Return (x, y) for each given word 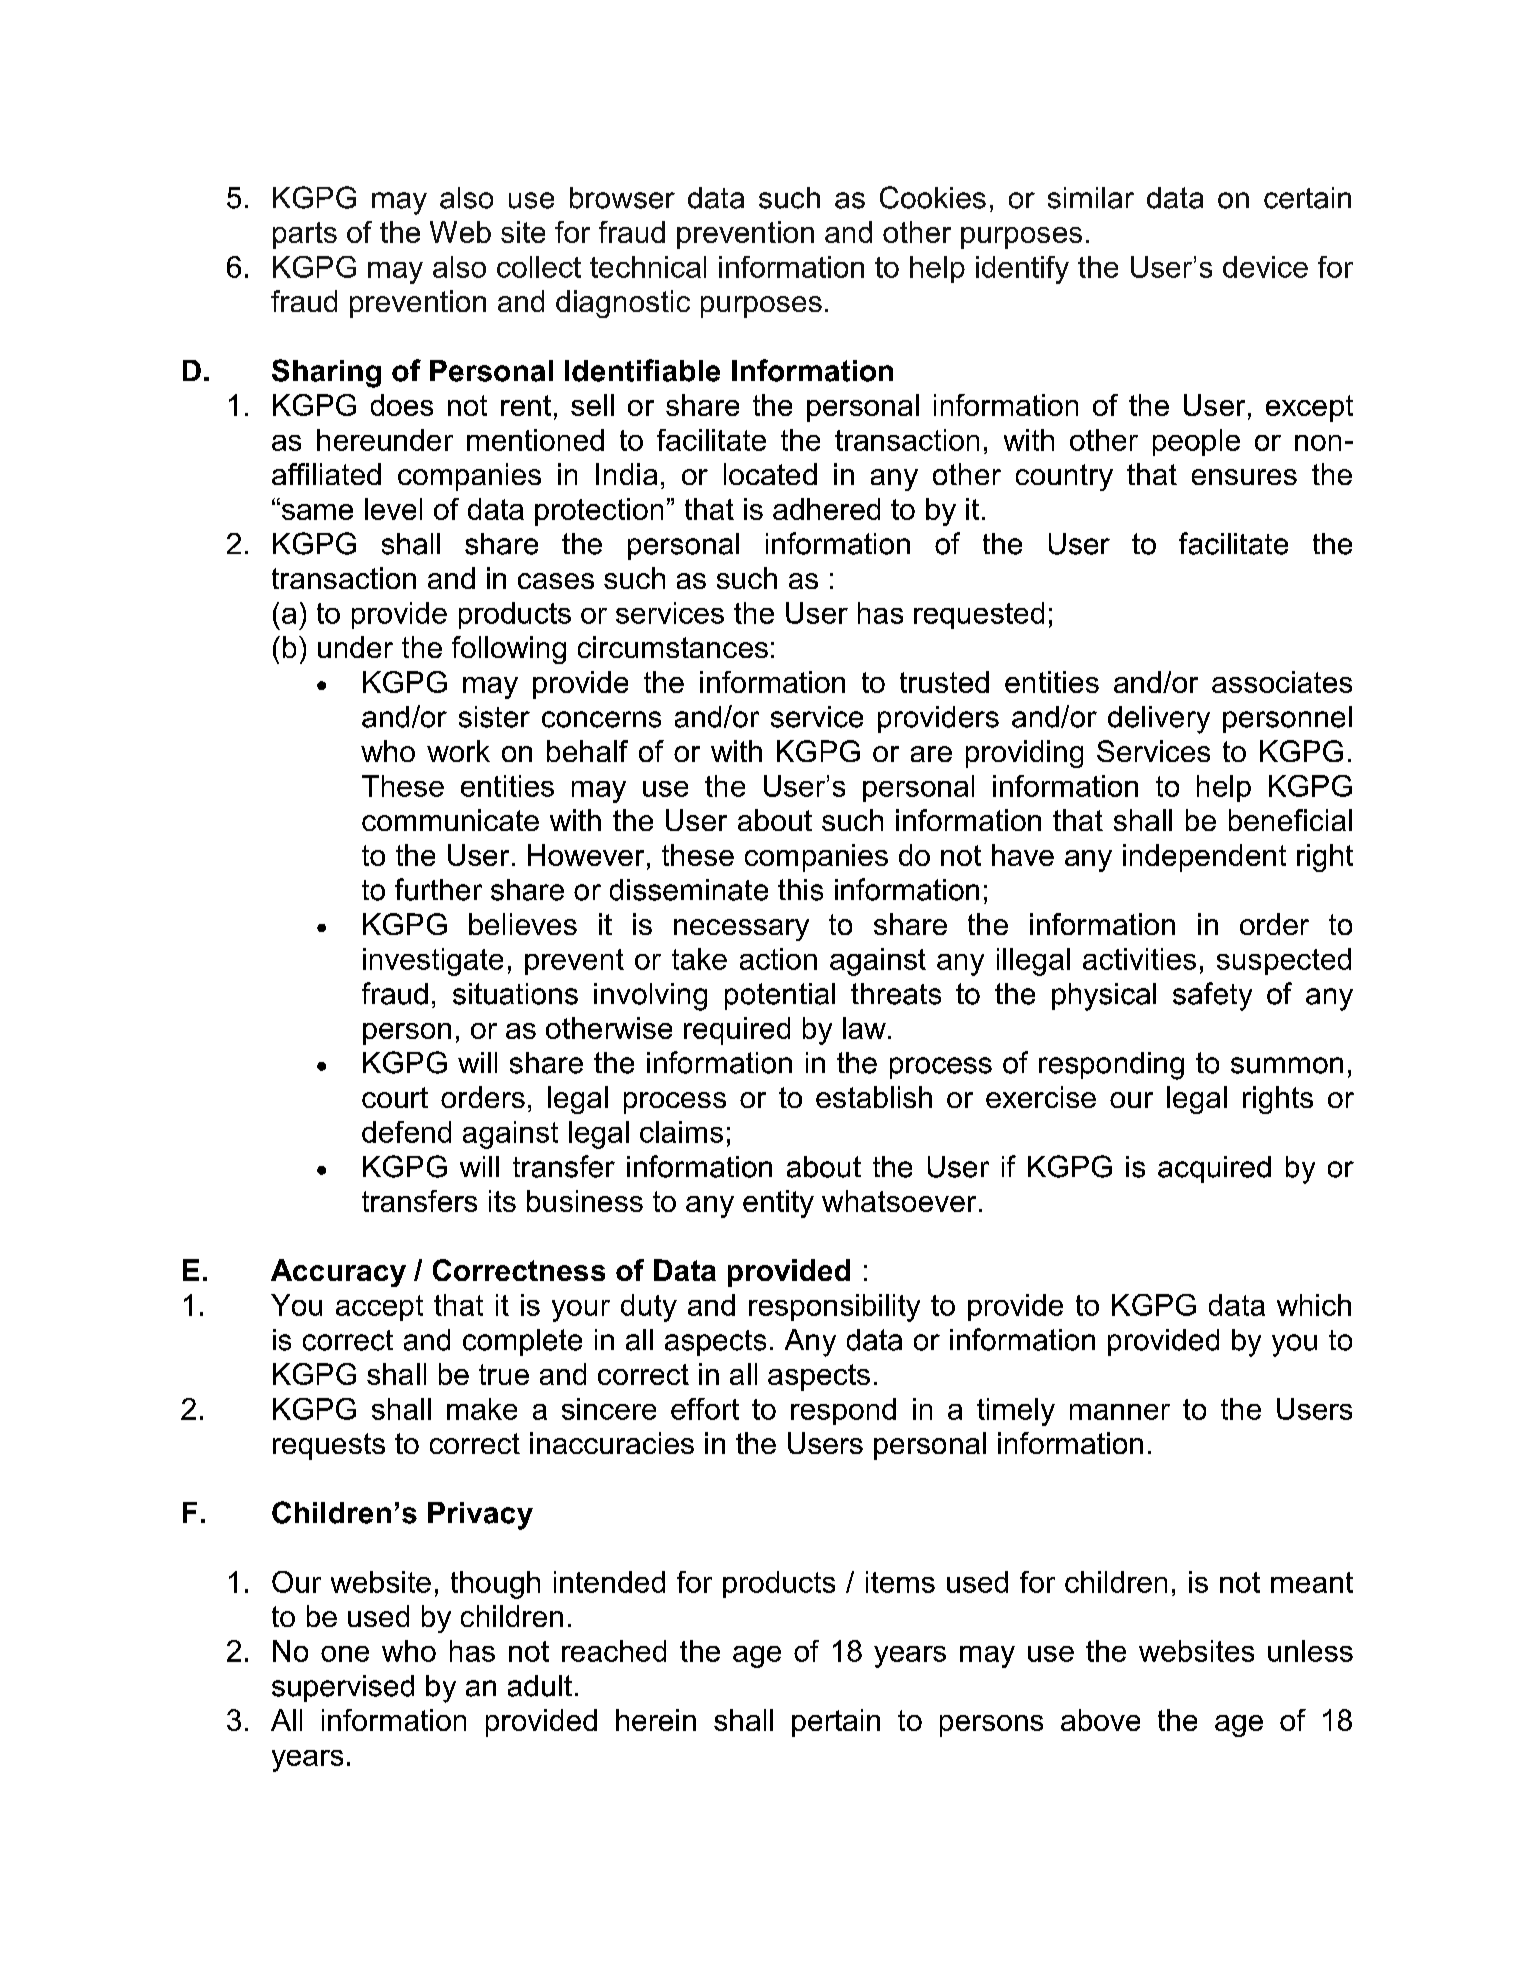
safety (1212, 996)
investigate (433, 962)
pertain (836, 1723)
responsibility (834, 1308)
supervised (343, 1688)
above (1100, 1720)
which (1314, 1305)
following (509, 650)
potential (780, 996)
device (1265, 267)
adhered (826, 509)
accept (379, 1308)
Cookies (933, 197)
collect (539, 267)
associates (1282, 682)
